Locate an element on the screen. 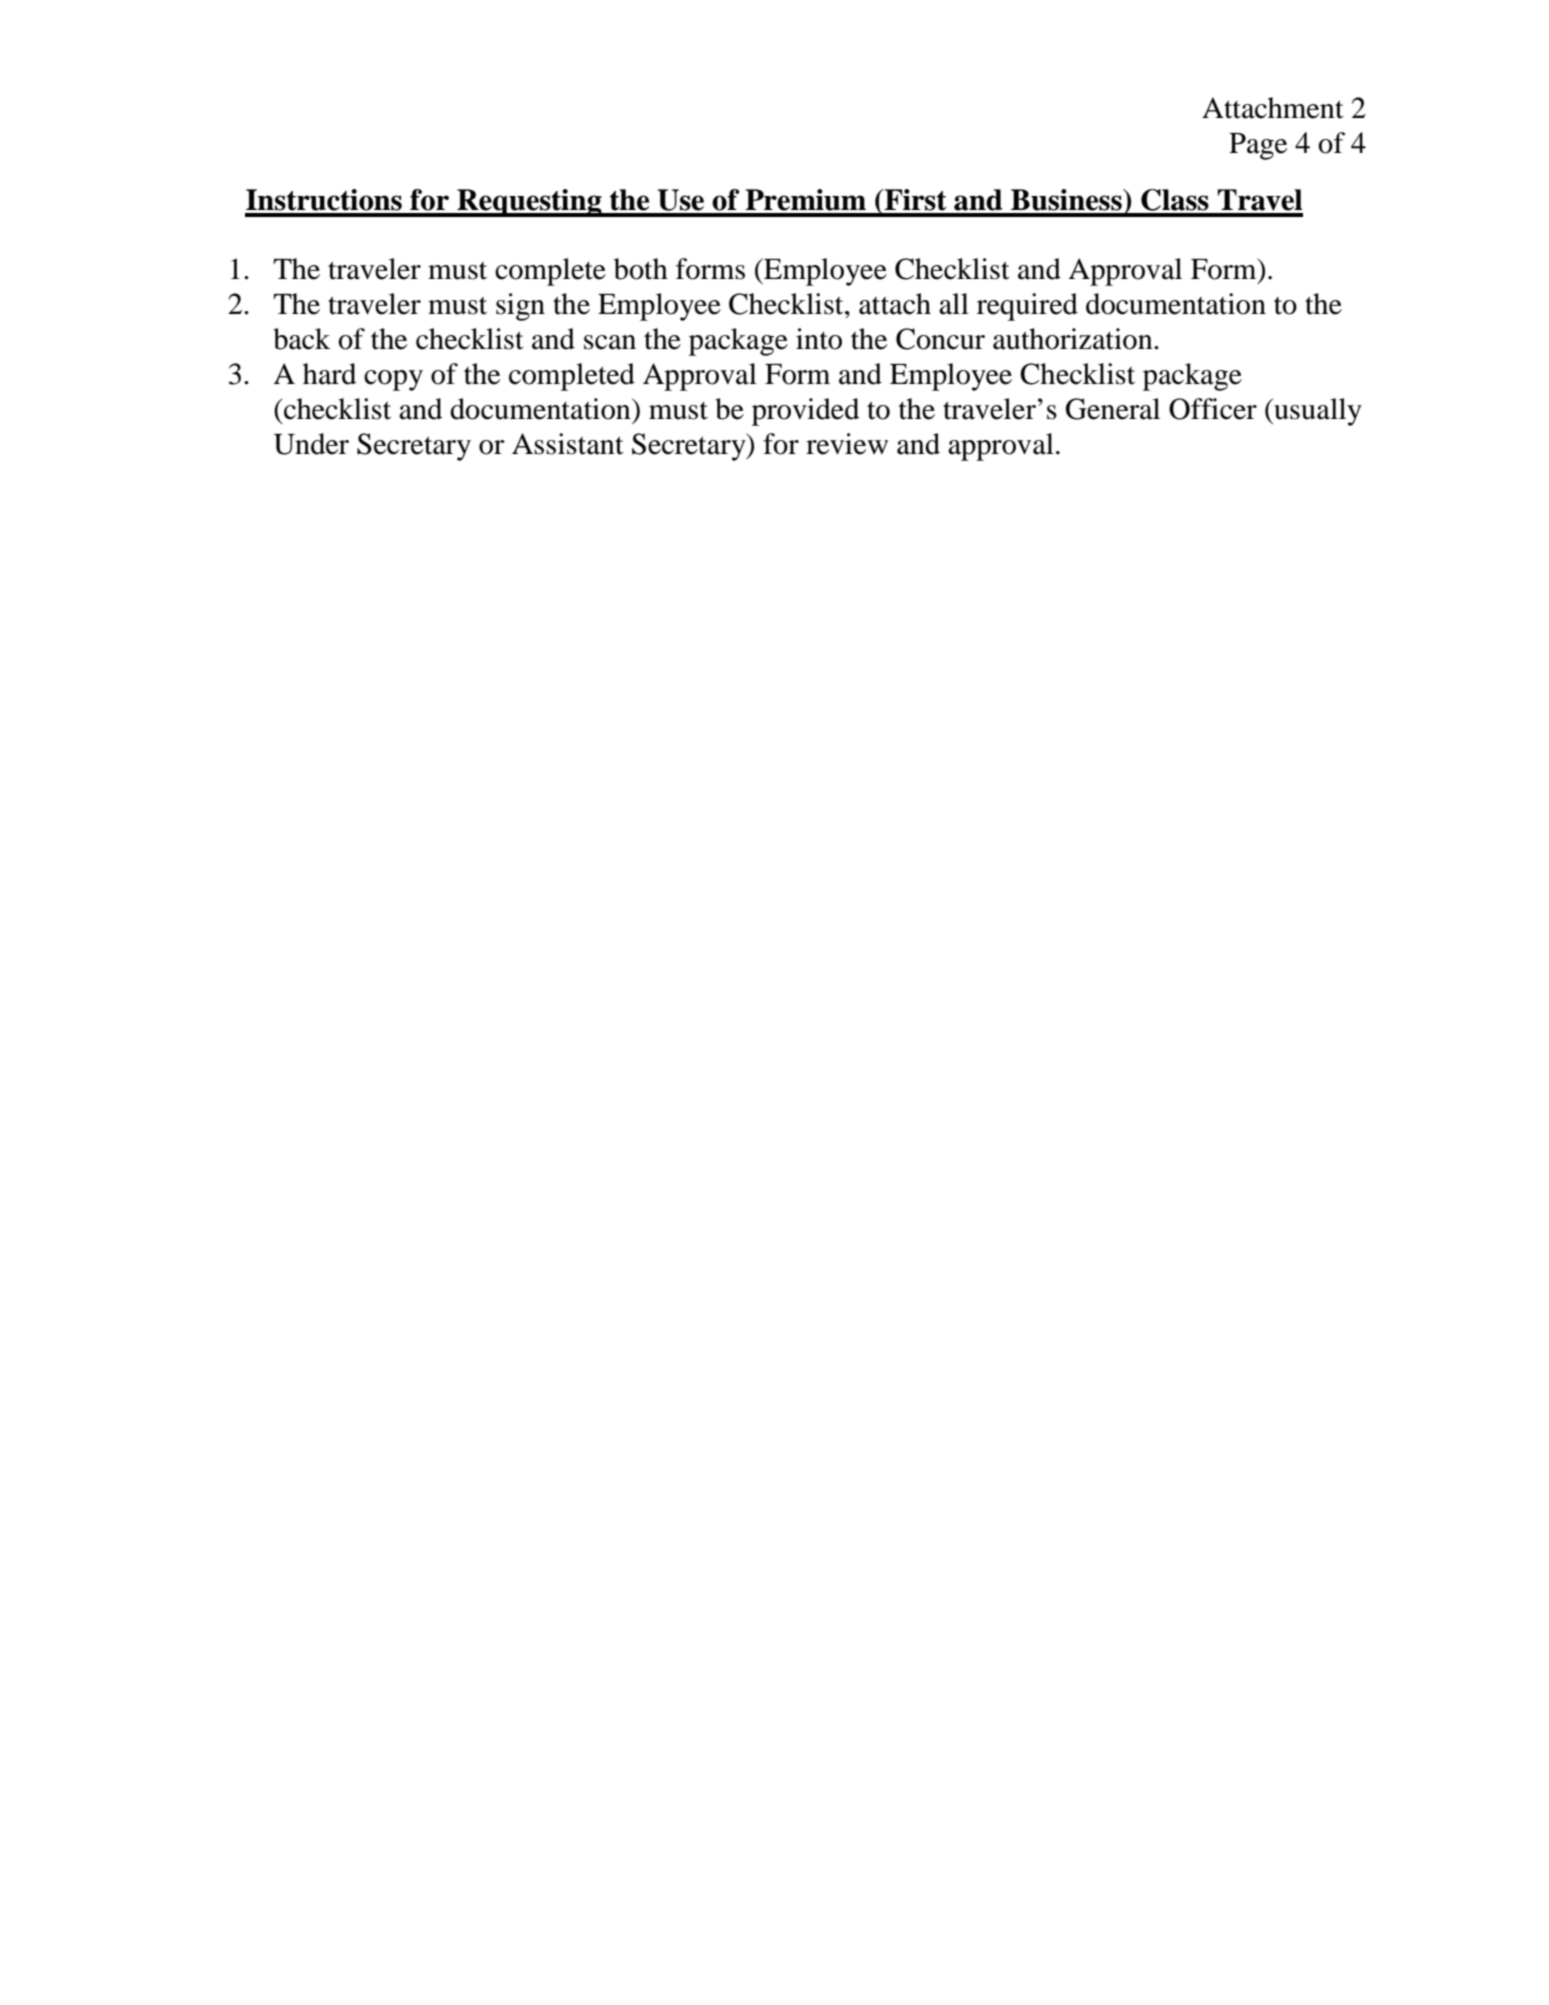 The height and width of the screenshot is (2005, 1549). required is located at coordinates (1027, 307).
